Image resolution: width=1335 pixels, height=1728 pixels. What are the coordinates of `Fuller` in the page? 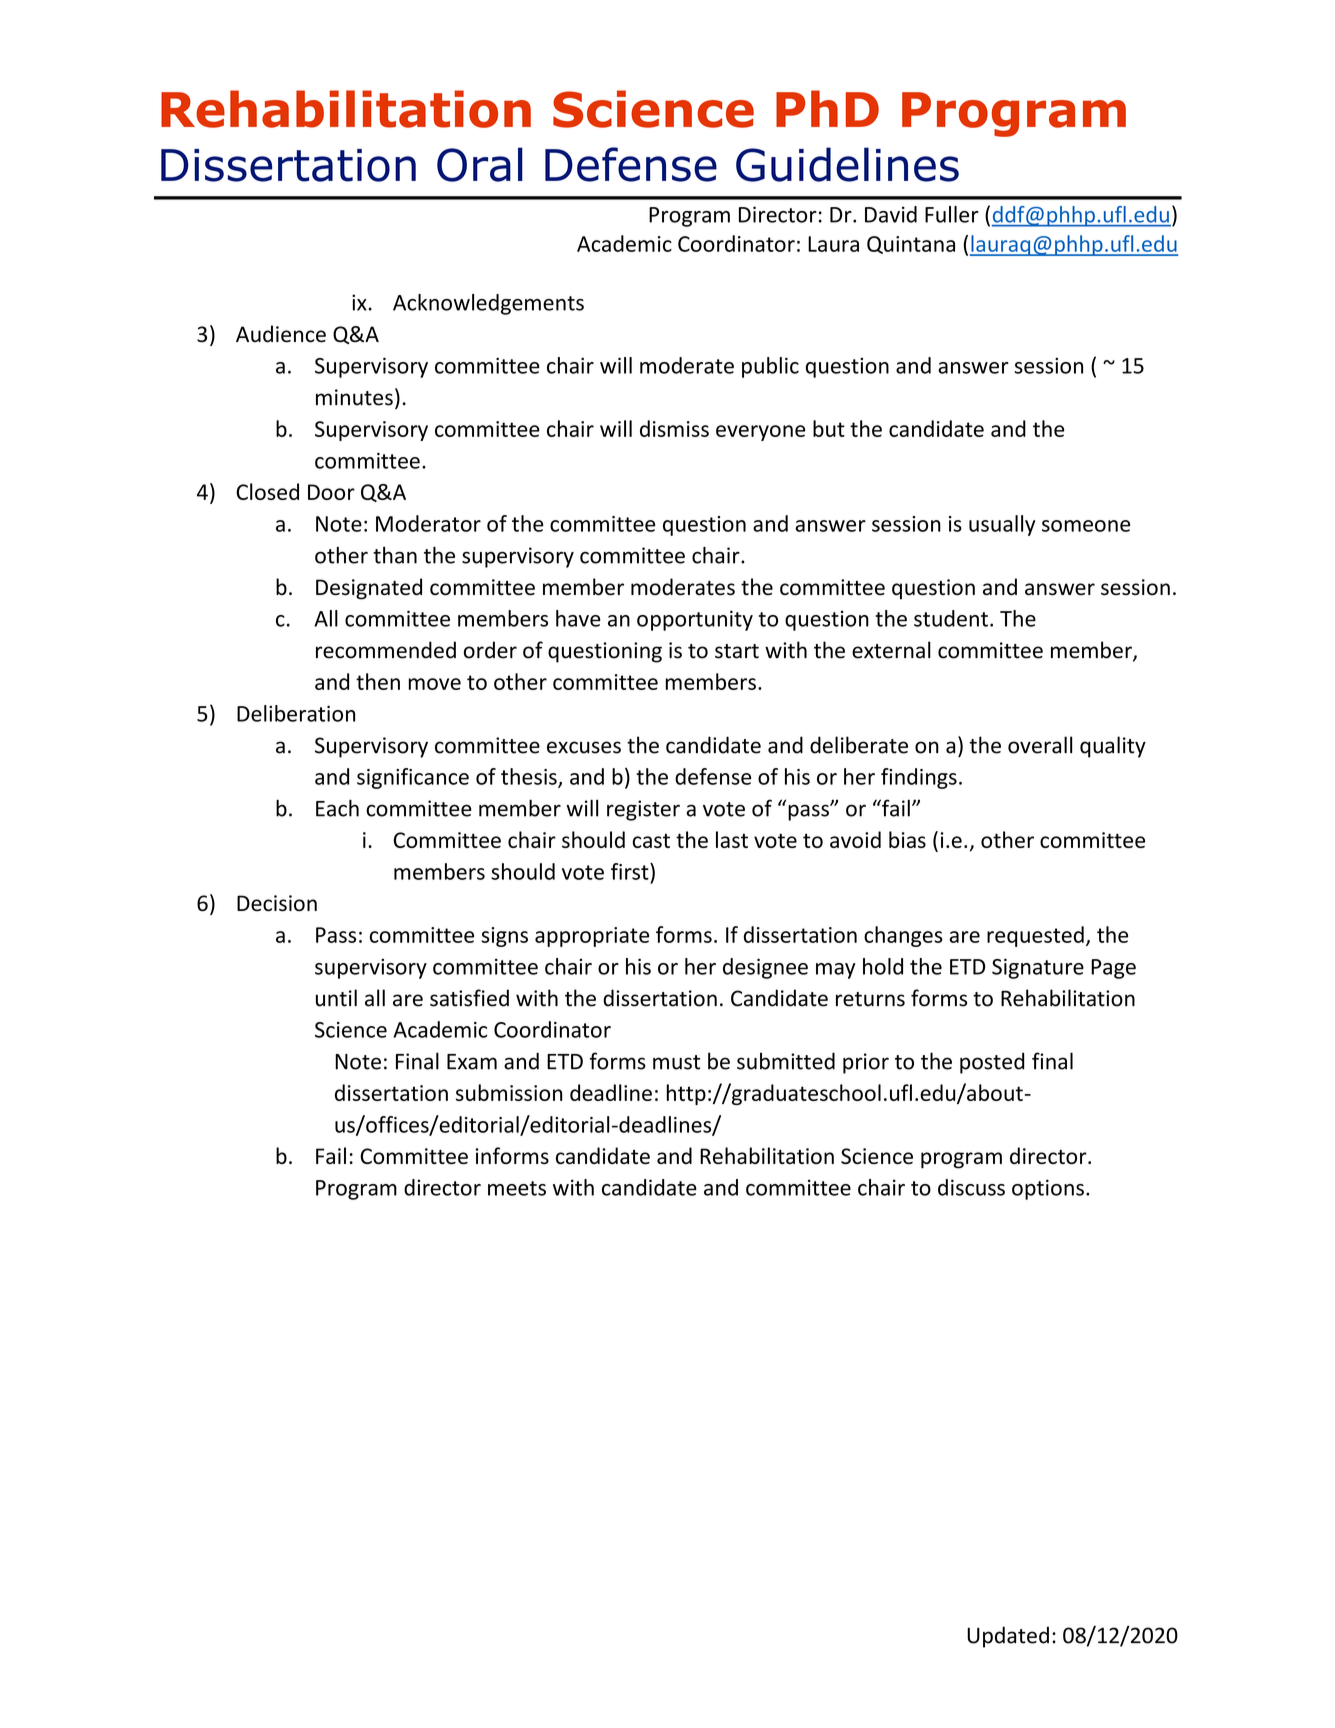 It's located at (952, 214).
